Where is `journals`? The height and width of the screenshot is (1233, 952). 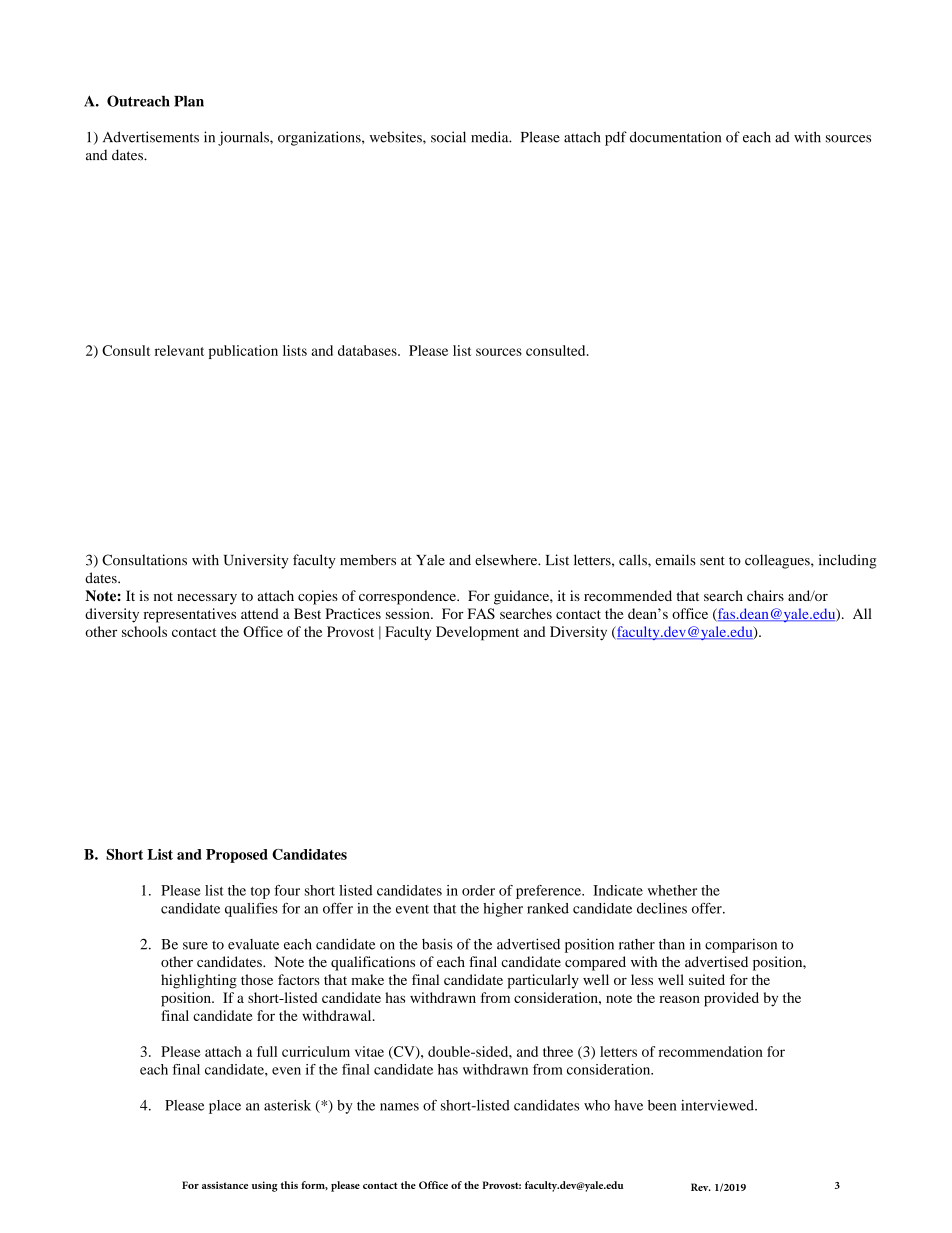 journals is located at coordinates (244, 138).
